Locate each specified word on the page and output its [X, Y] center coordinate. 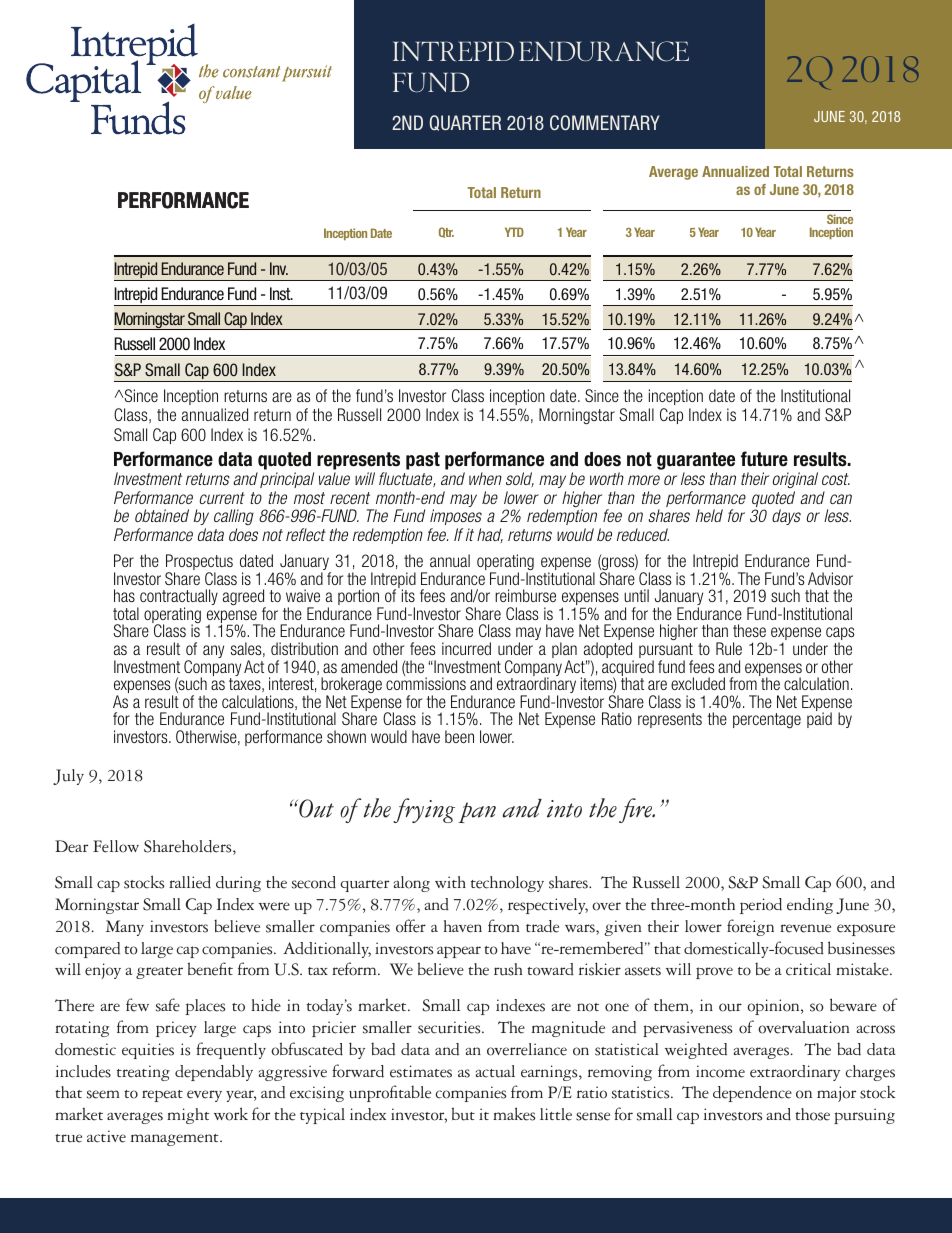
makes [514, 1114]
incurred [466, 648]
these [749, 630]
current [222, 498]
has [124, 595]
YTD [514, 232]
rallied [190, 882]
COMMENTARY [604, 122]
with [450, 882]
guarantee [696, 462]
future [764, 459]
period [761, 906]
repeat [162, 1096]
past [423, 461]
